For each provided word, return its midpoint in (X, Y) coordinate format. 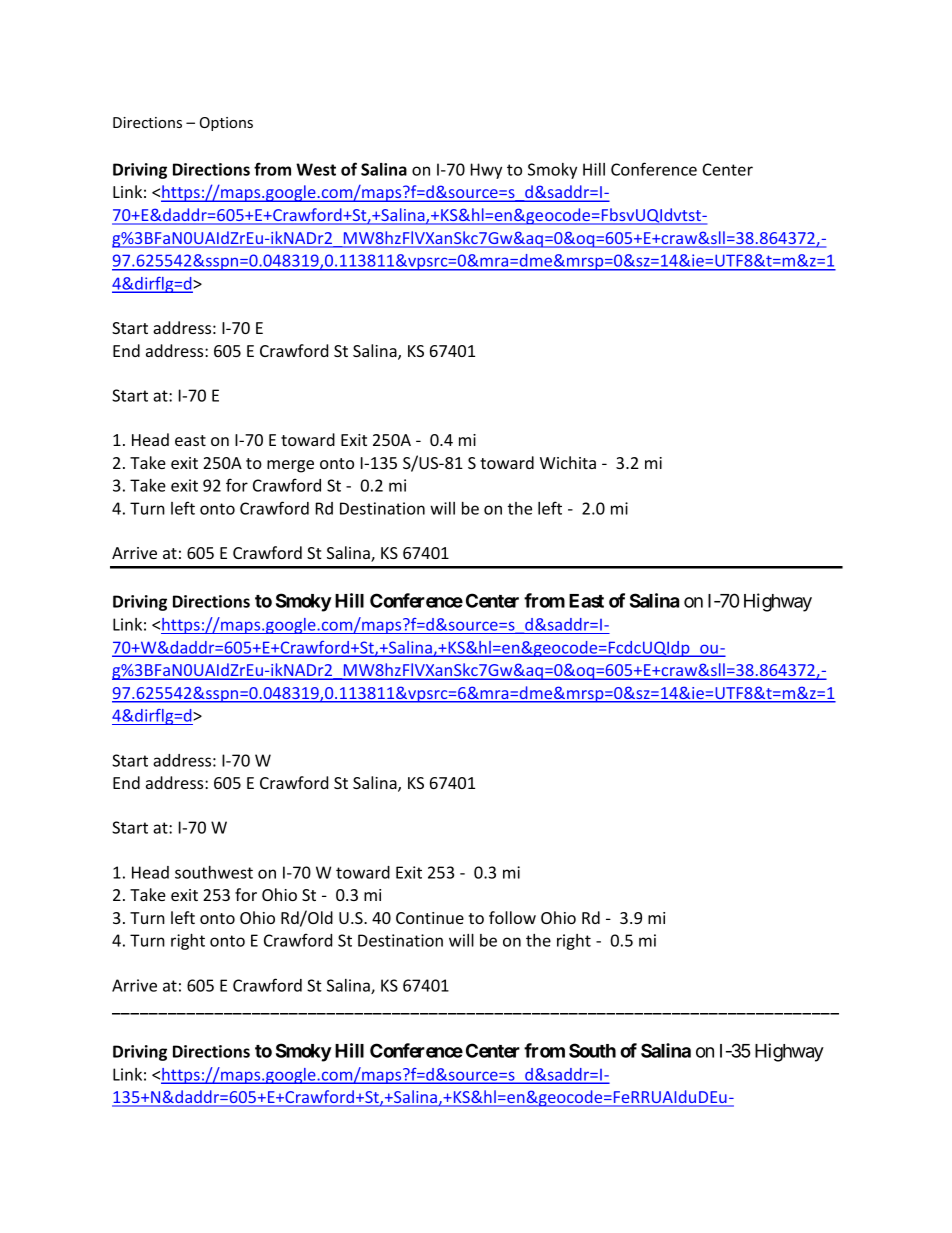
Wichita (568, 462)
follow (512, 917)
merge (290, 466)
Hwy (486, 171)
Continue (430, 918)
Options (226, 124)
